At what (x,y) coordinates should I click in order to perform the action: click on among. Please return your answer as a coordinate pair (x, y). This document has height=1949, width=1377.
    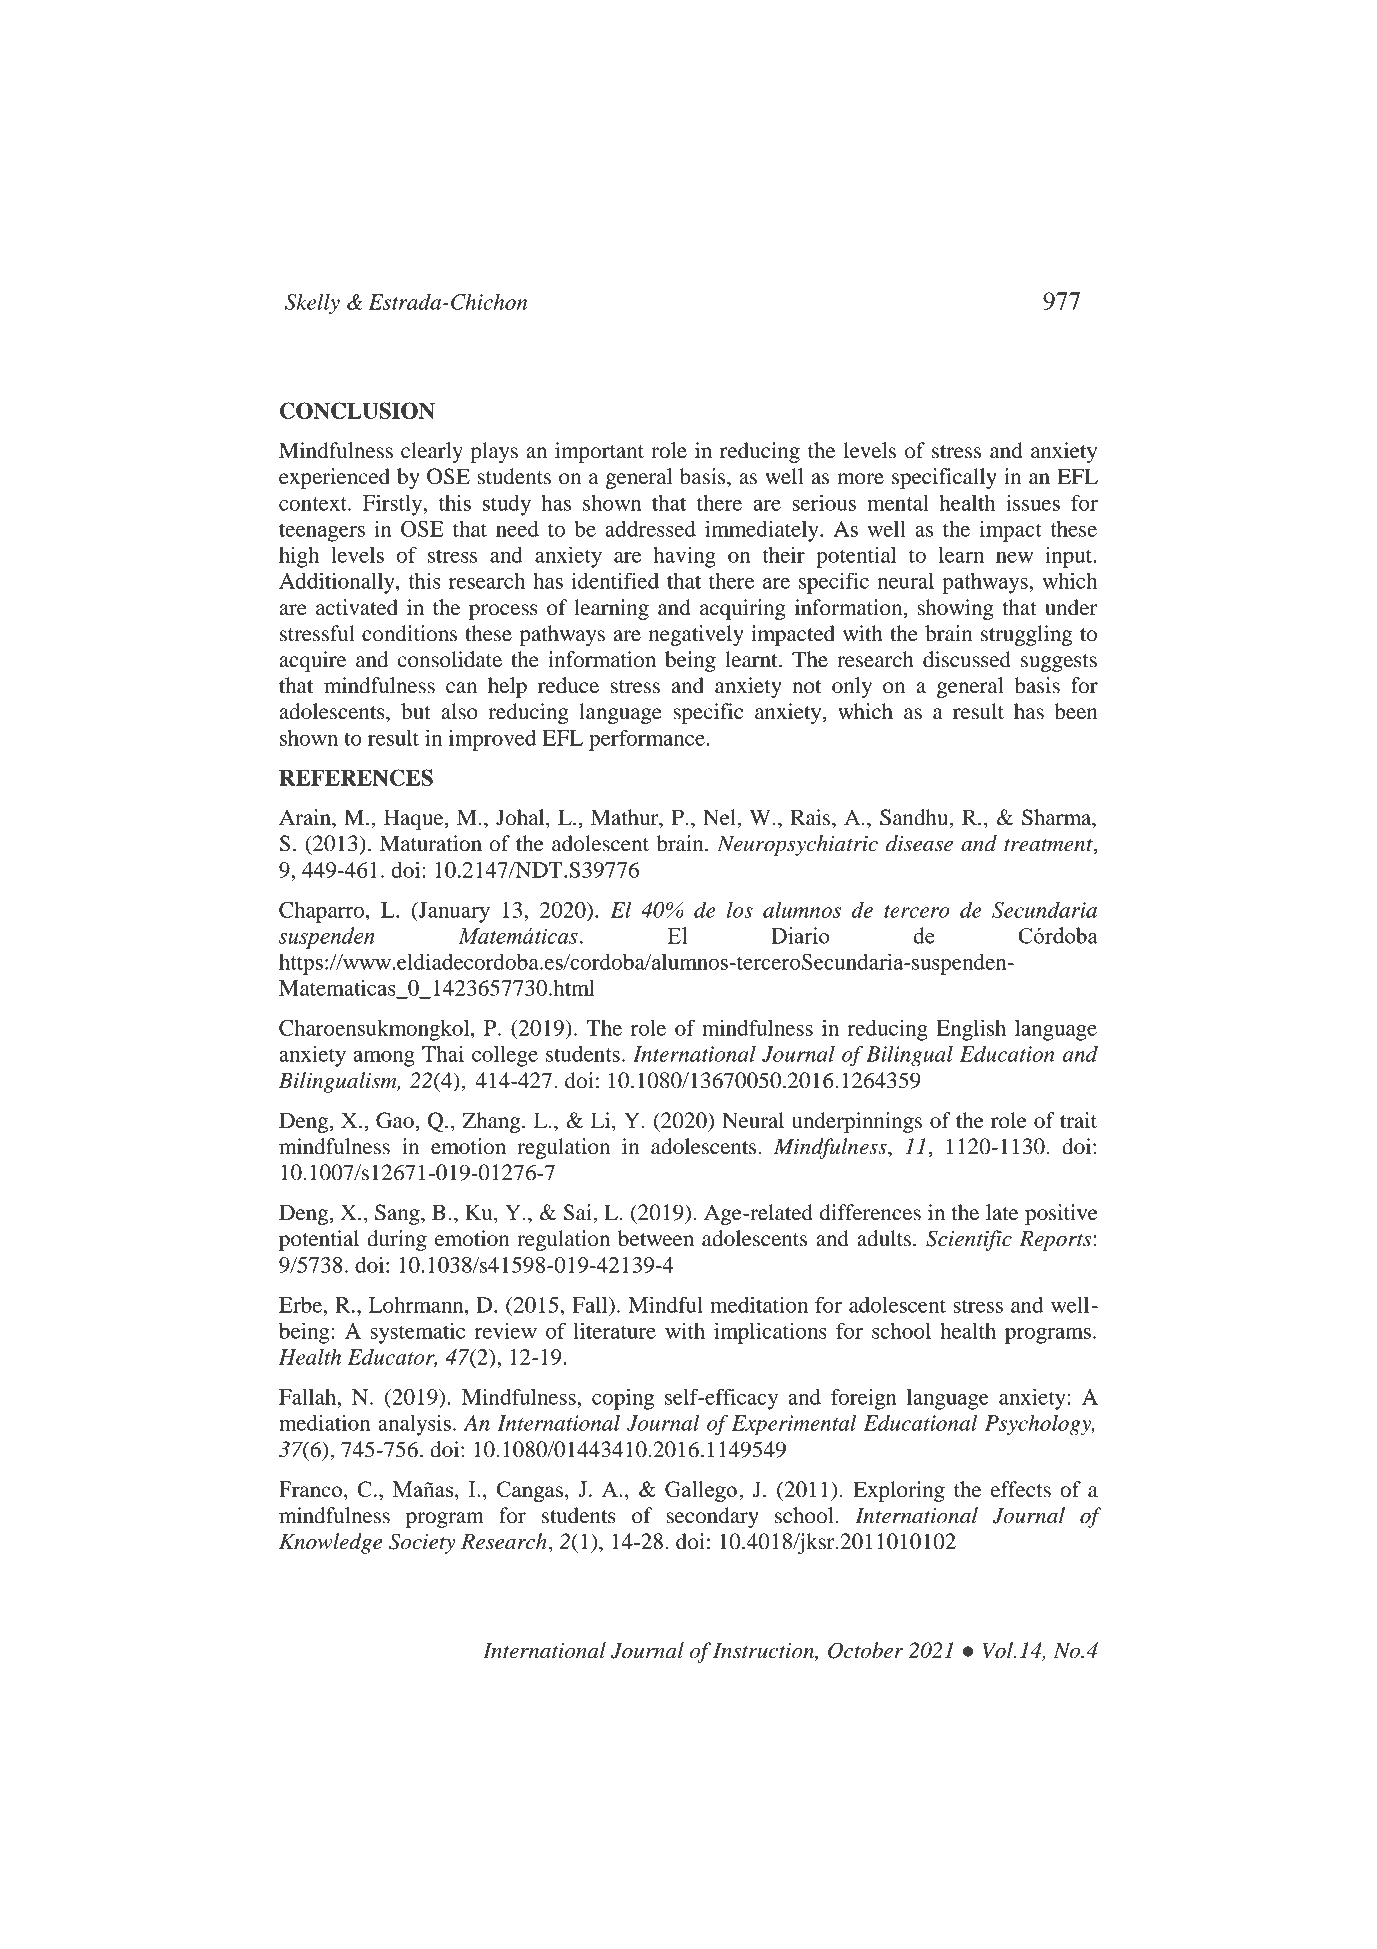
    Looking at the image, I should click on (384, 1059).
